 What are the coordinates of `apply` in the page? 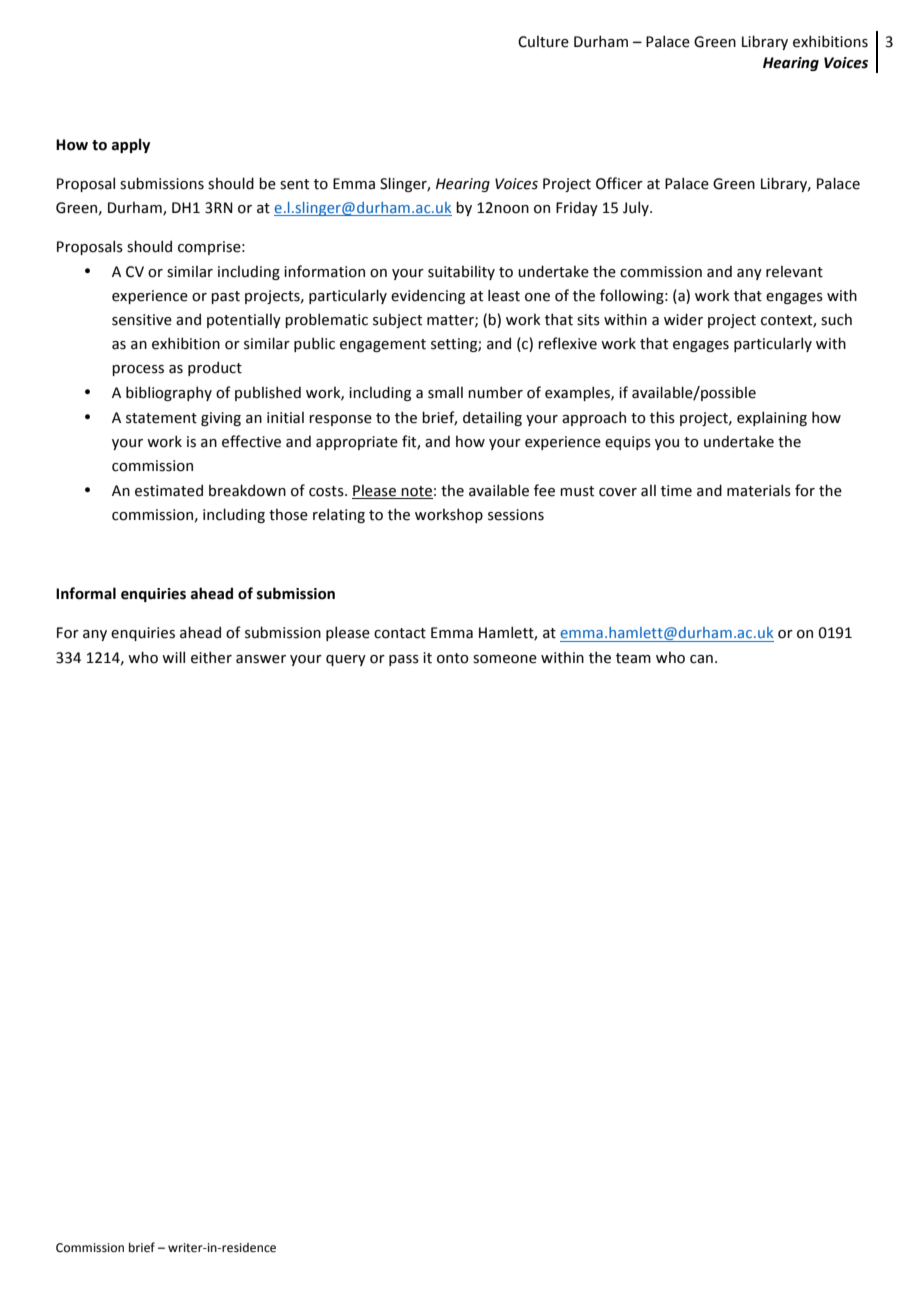 It's located at (131, 145).
